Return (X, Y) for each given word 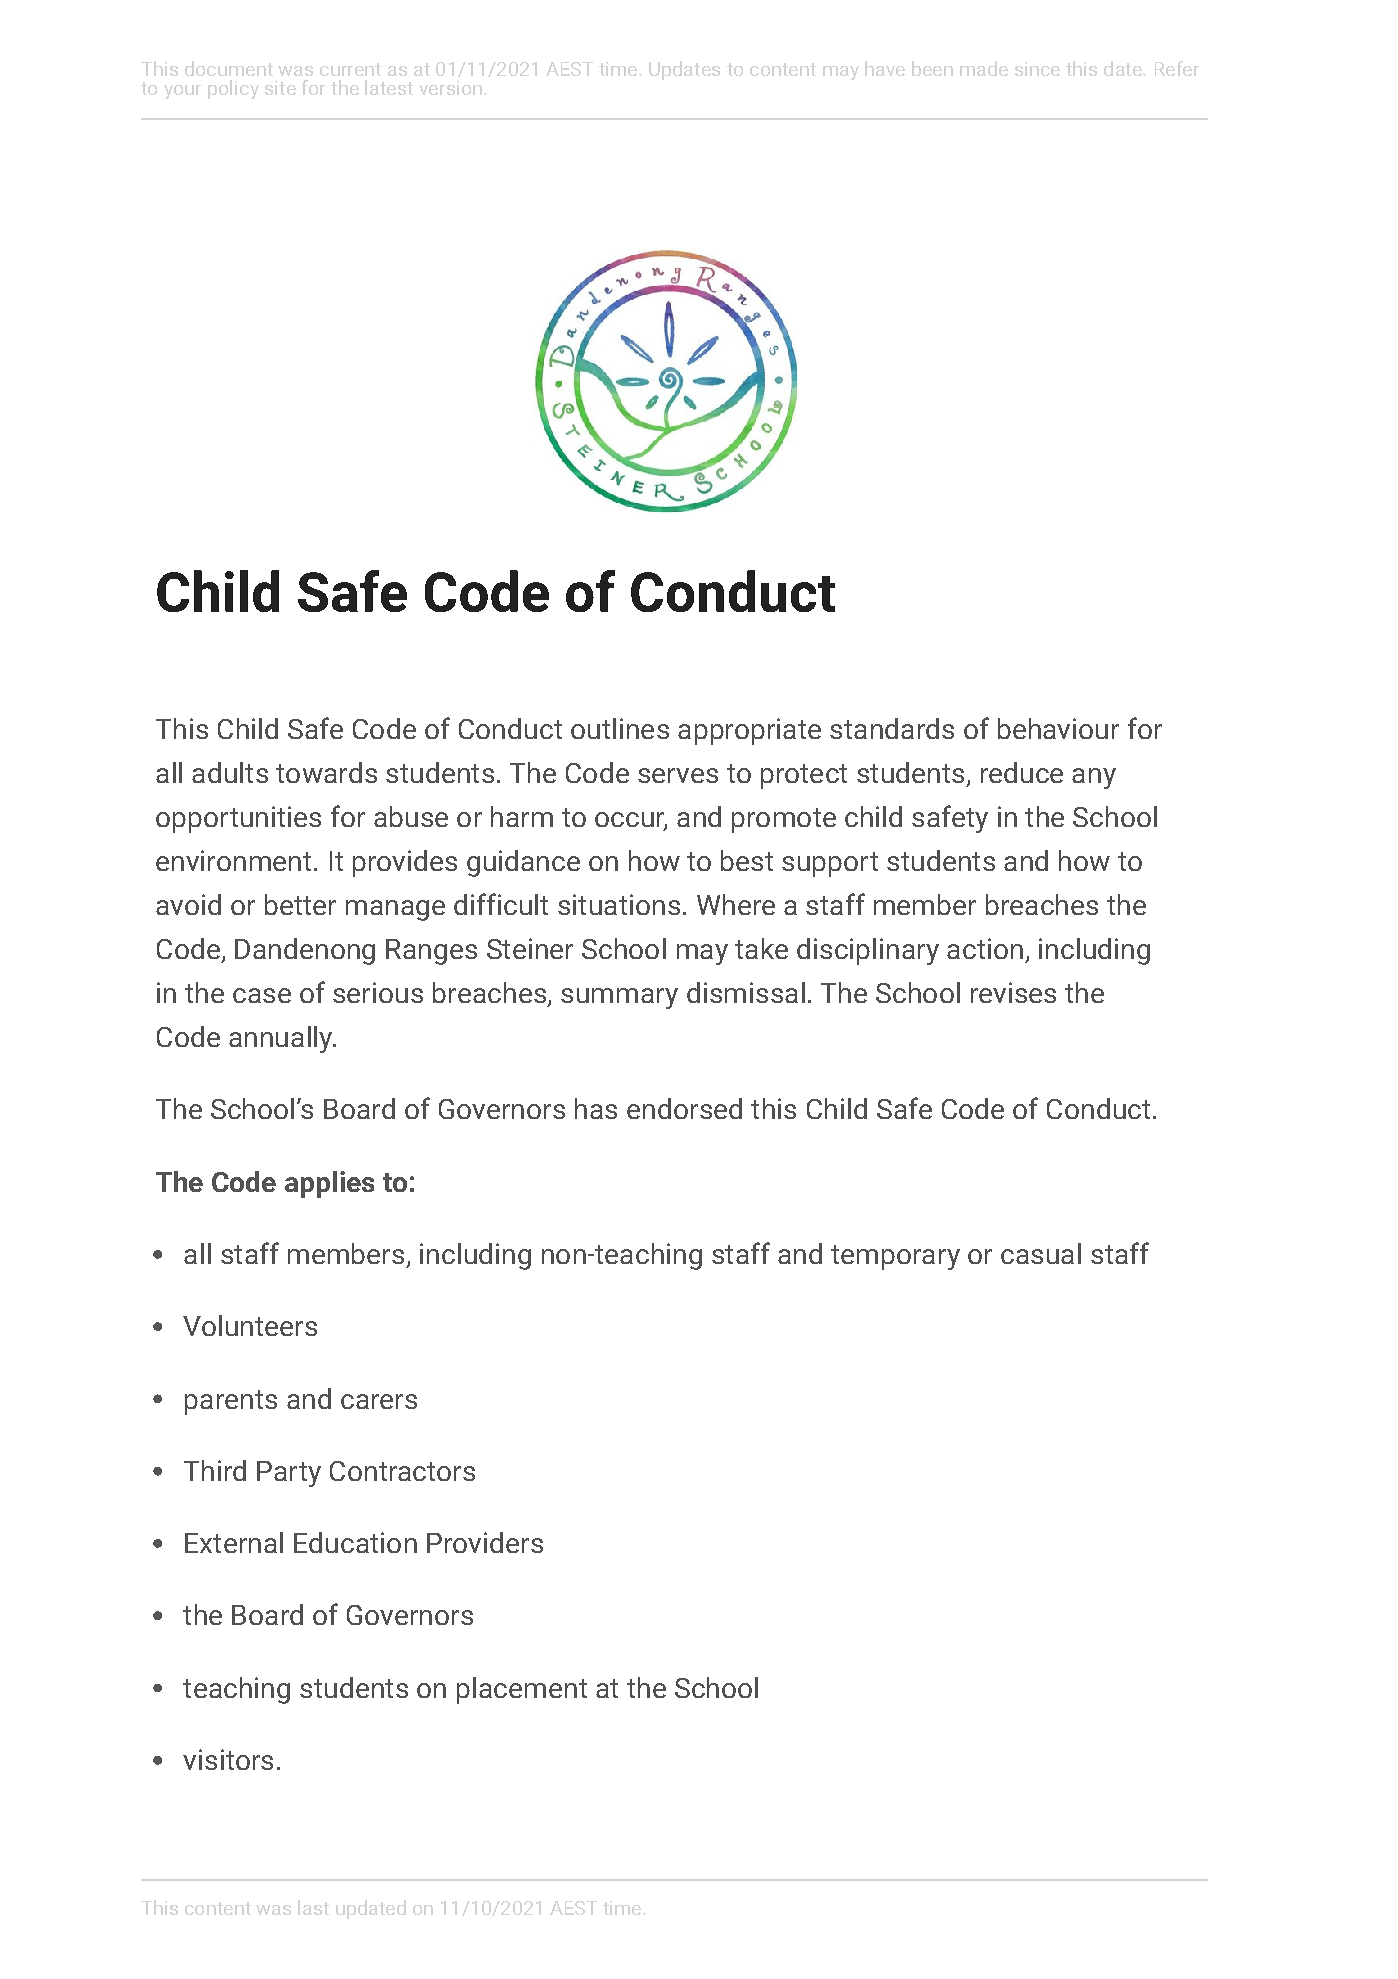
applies (329, 1184)
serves (678, 775)
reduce (1022, 772)
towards (326, 772)
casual (1041, 1253)
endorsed (684, 1108)
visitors (228, 1759)
